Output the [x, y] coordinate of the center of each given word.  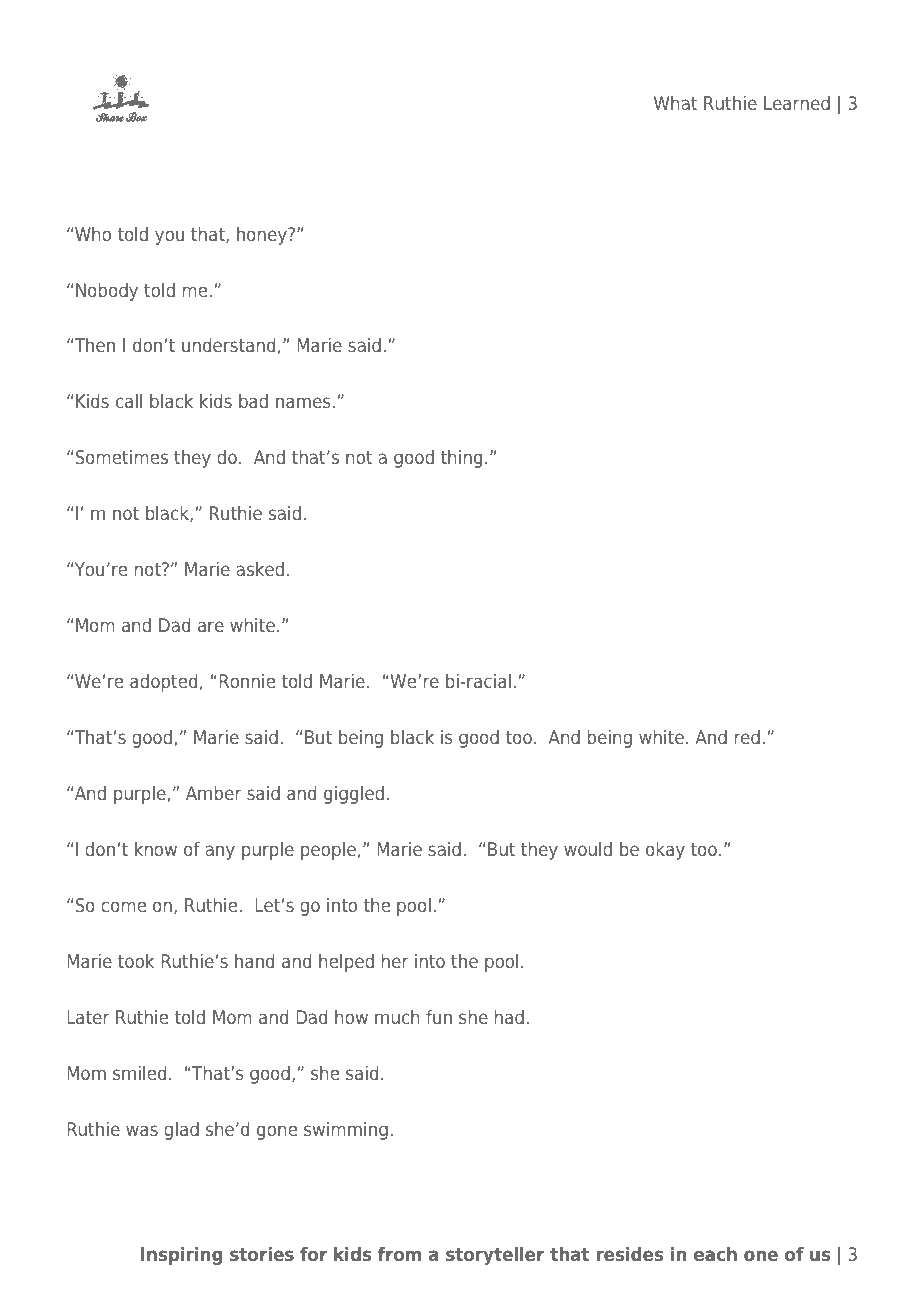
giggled [354, 795]
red [747, 737]
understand [228, 345]
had [509, 1017]
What [675, 103]
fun [439, 1017]
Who [93, 234]
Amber [214, 793]
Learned [797, 103]
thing [461, 459]
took [136, 961]
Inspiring [182, 1256]
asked [260, 569]
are [211, 626]
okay [665, 851]
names [303, 402]
